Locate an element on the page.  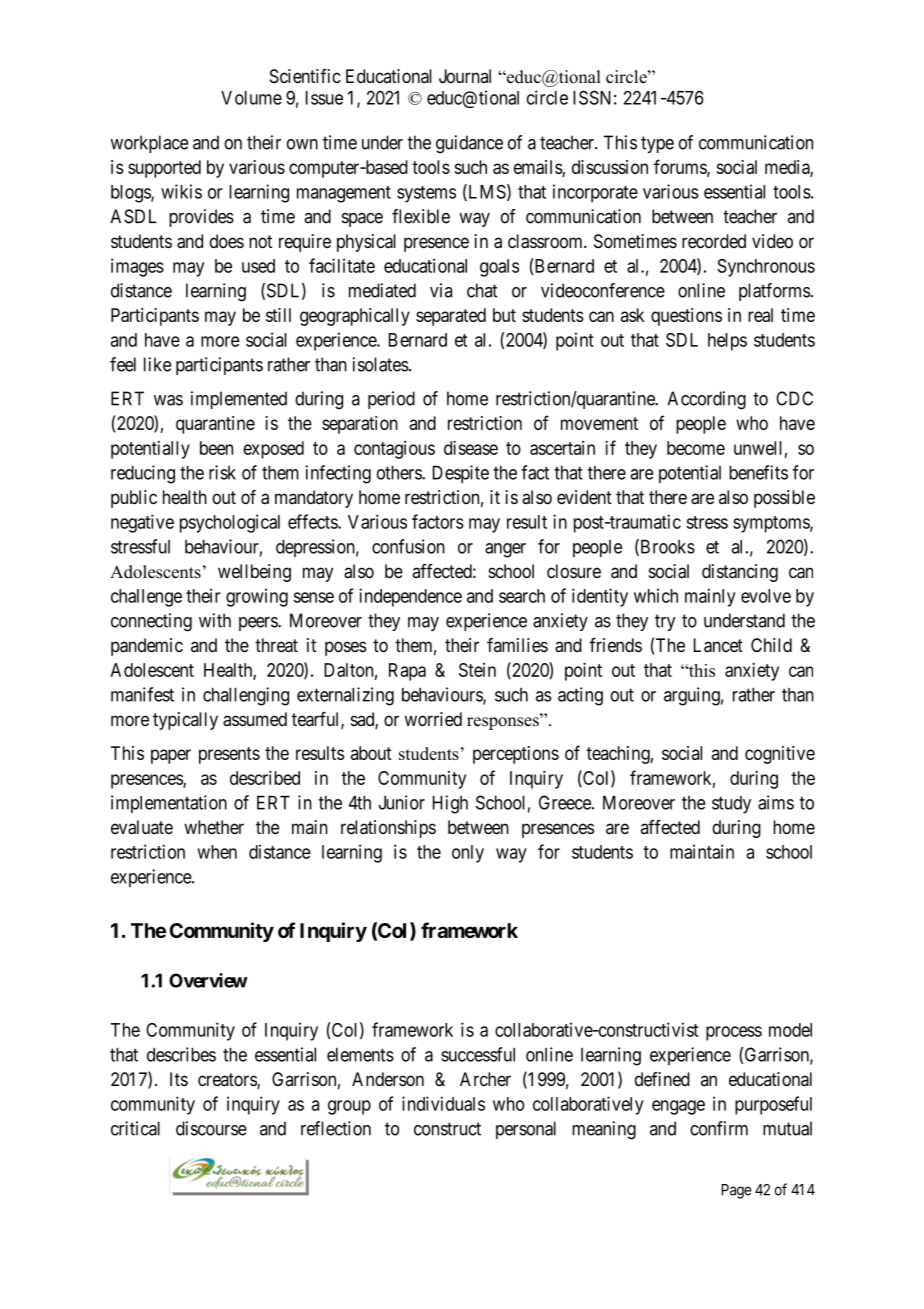
Lancet is located at coordinates (718, 645).
